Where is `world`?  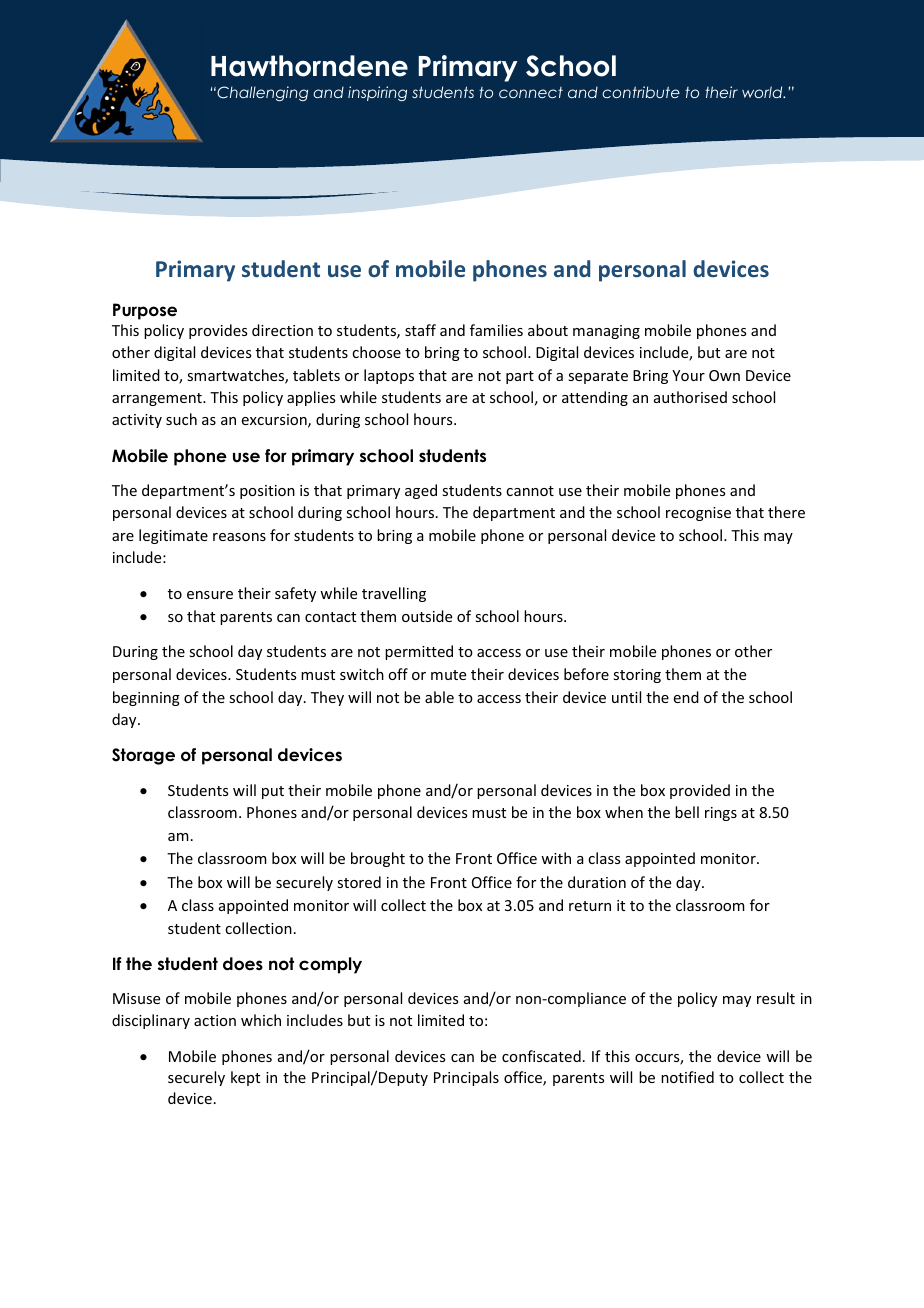 world is located at coordinates (763, 92).
